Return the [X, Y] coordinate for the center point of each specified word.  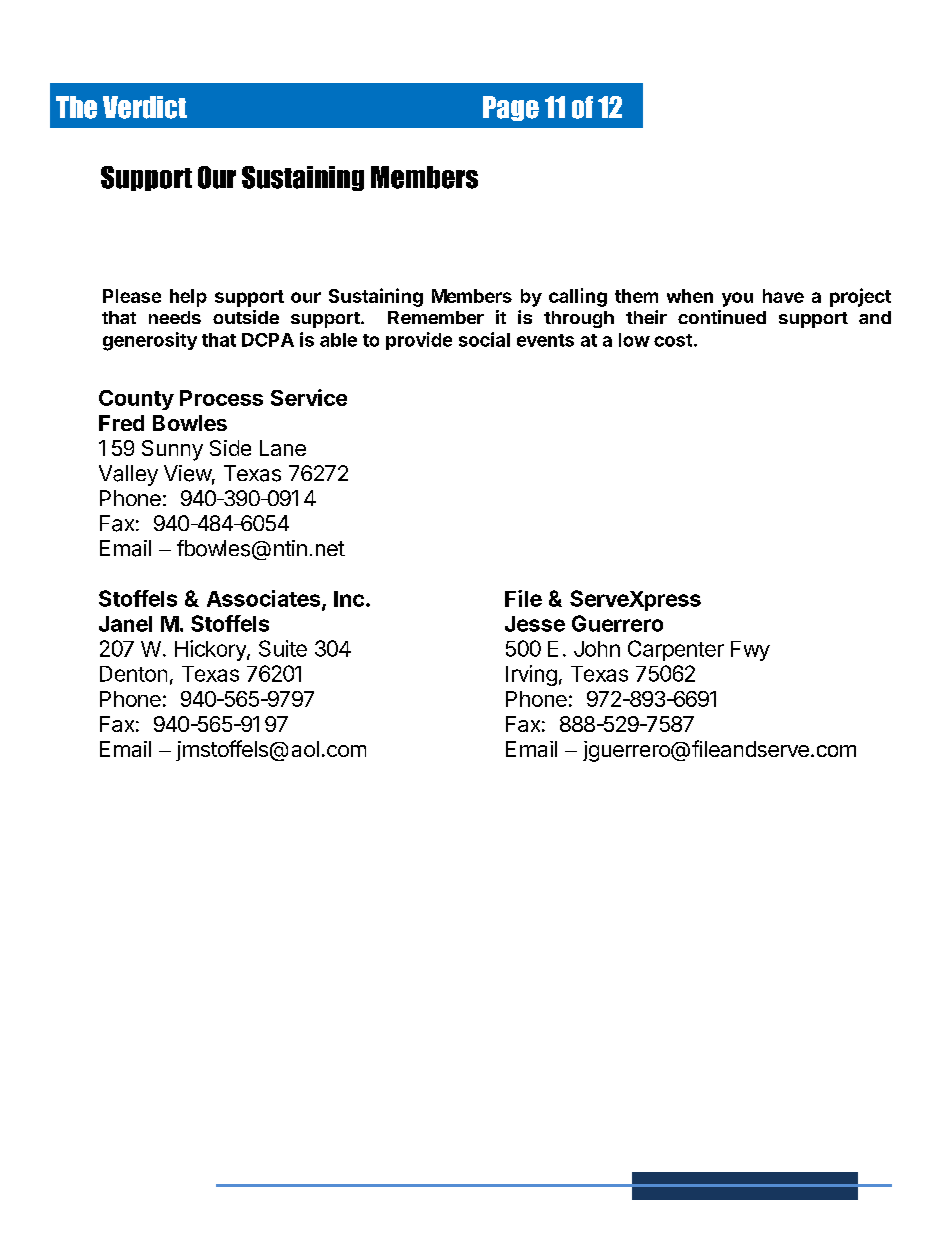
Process [221, 398]
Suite [283, 648]
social [484, 339]
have [783, 296]
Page [511, 108]
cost [673, 340]
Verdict [145, 107]
